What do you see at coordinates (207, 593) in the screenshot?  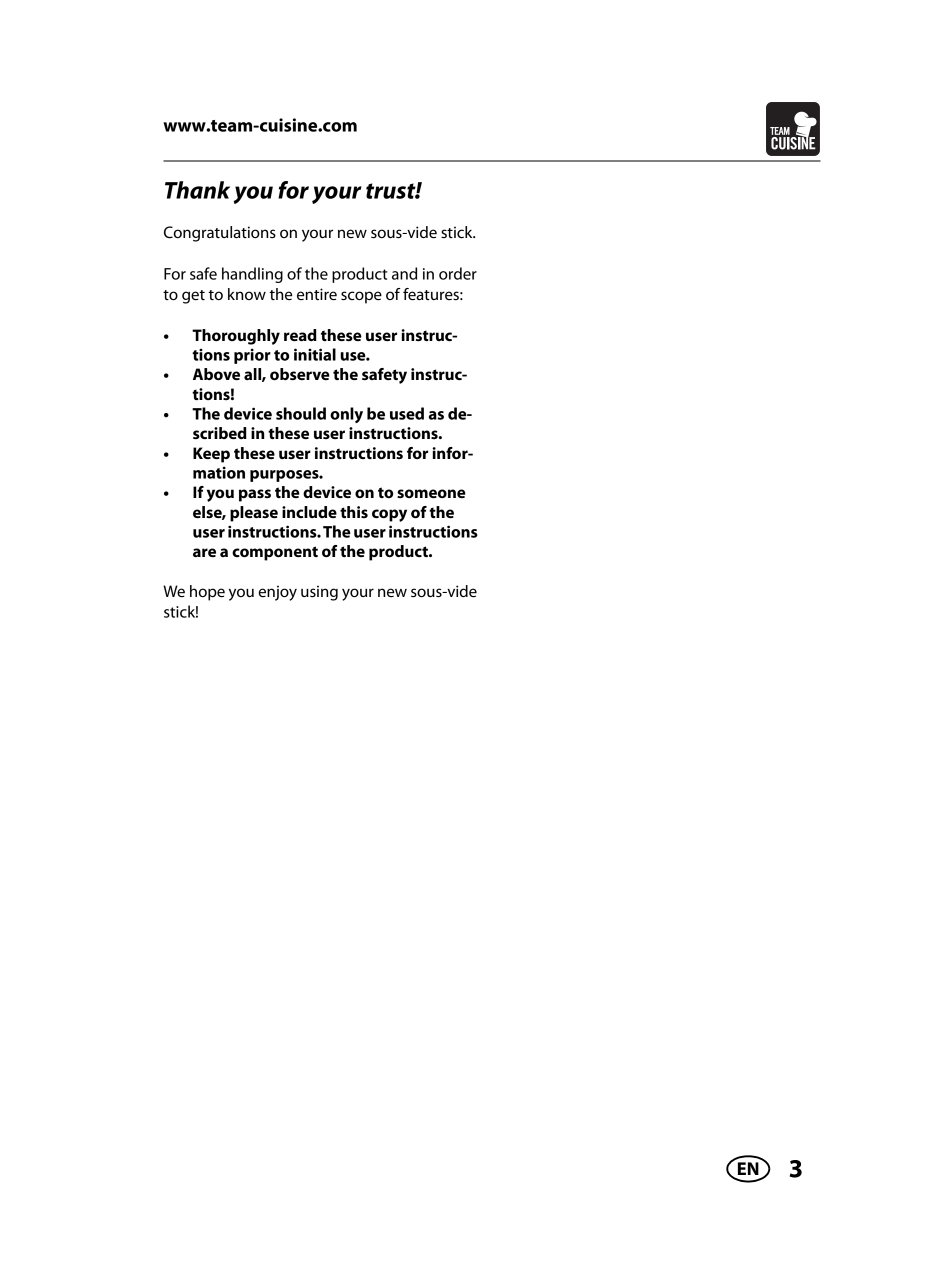 I see `hope` at bounding box center [207, 593].
